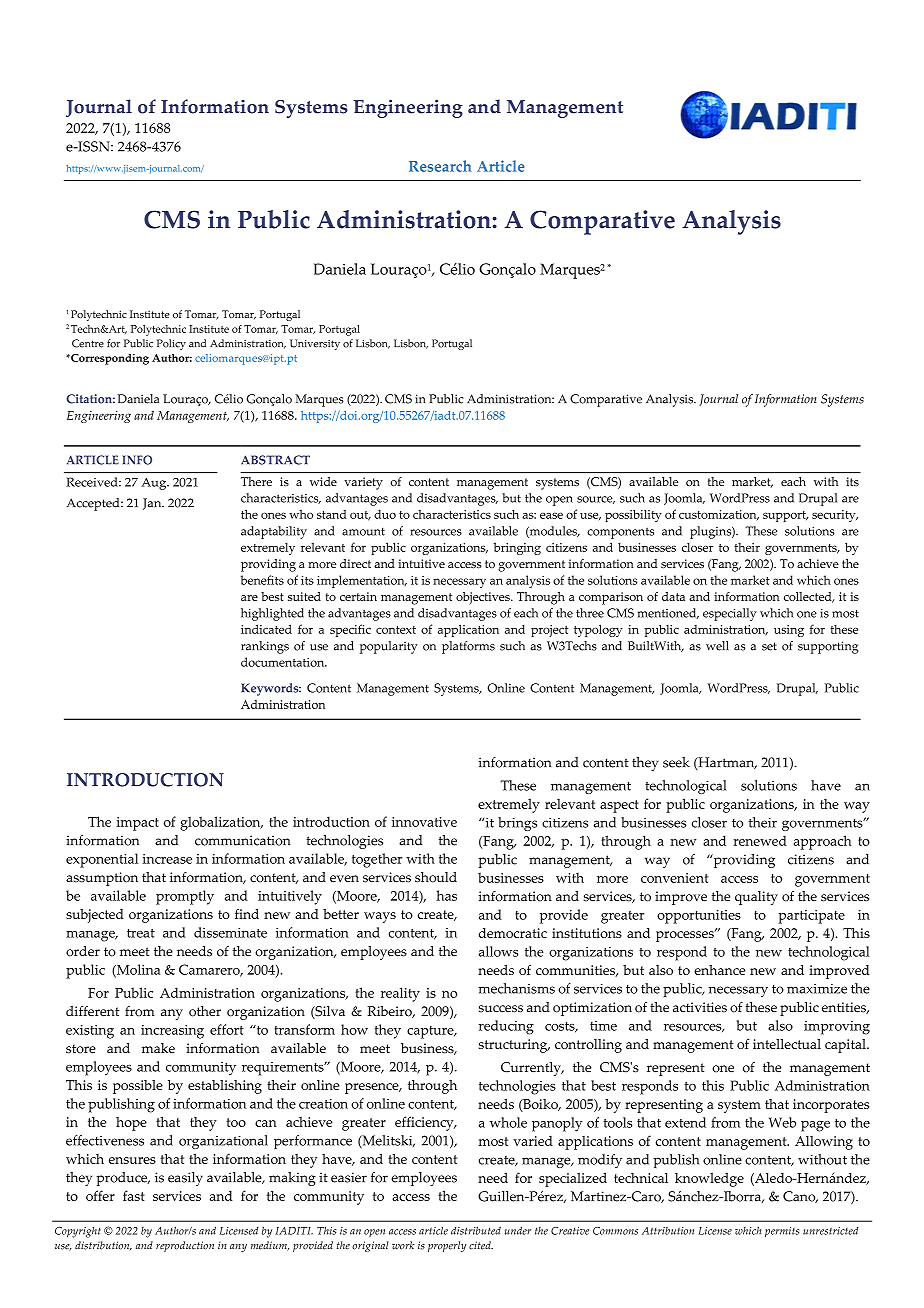 Image resolution: width=924 pixels, height=1308 pixels. What do you see at coordinates (476, 1230) in the screenshot?
I see `distributed` at bounding box center [476, 1230].
